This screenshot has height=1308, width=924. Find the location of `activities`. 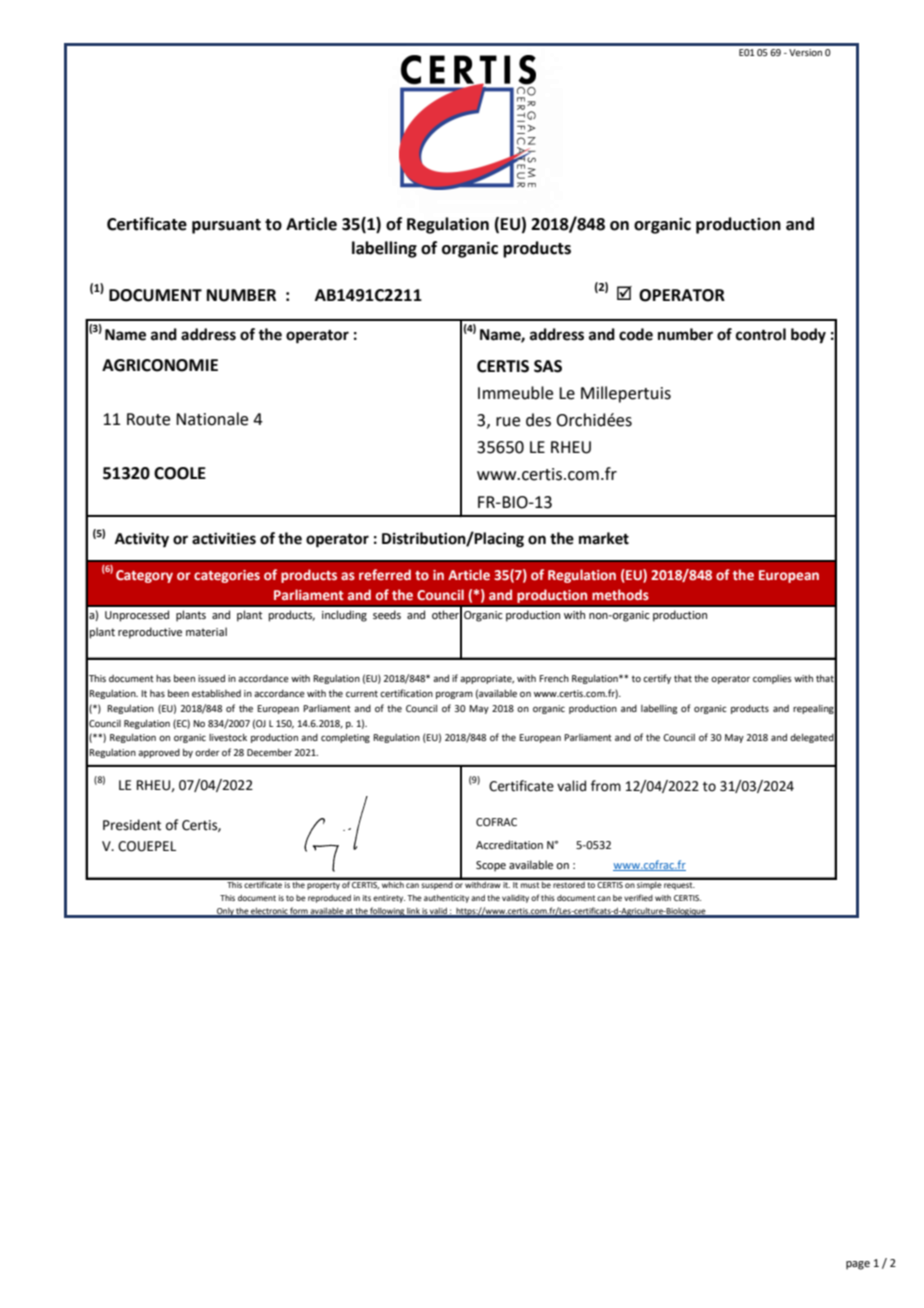

activities is located at coordinates (224, 538).
